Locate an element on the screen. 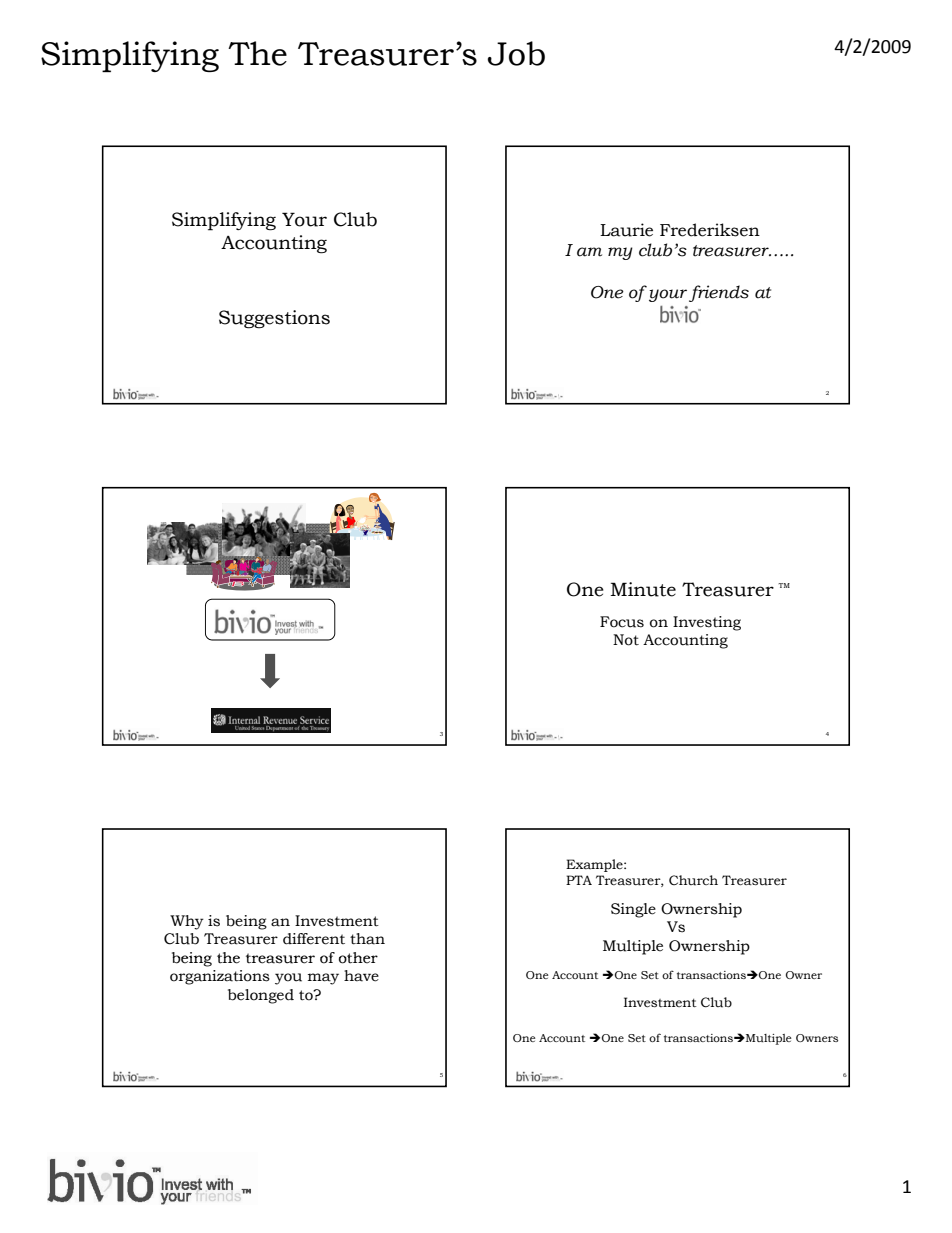 This screenshot has height=1233, width=952. Minute is located at coordinates (643, 589).
